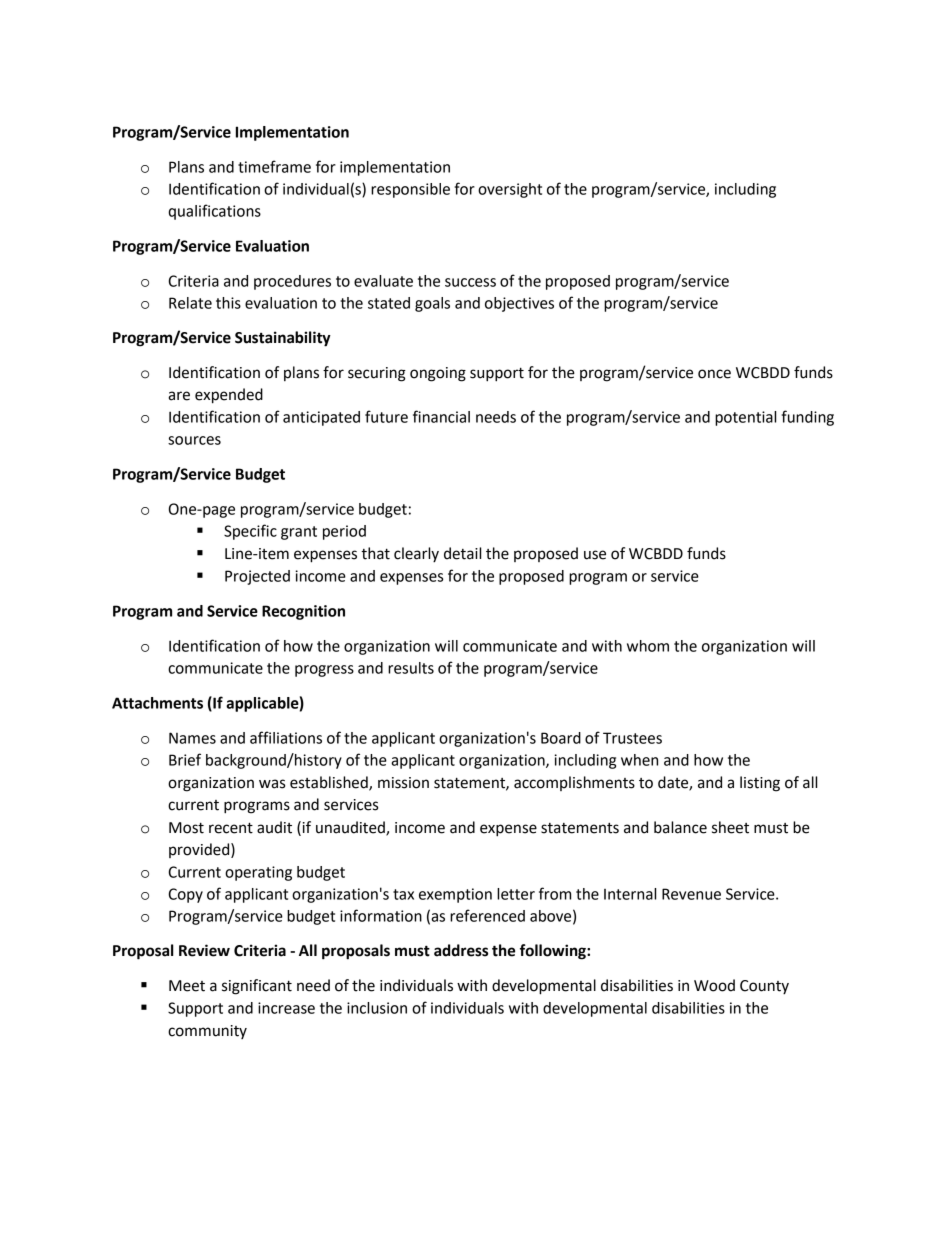 This page has width=952, height=1233. I want to click on detail, so click(462, 553).
